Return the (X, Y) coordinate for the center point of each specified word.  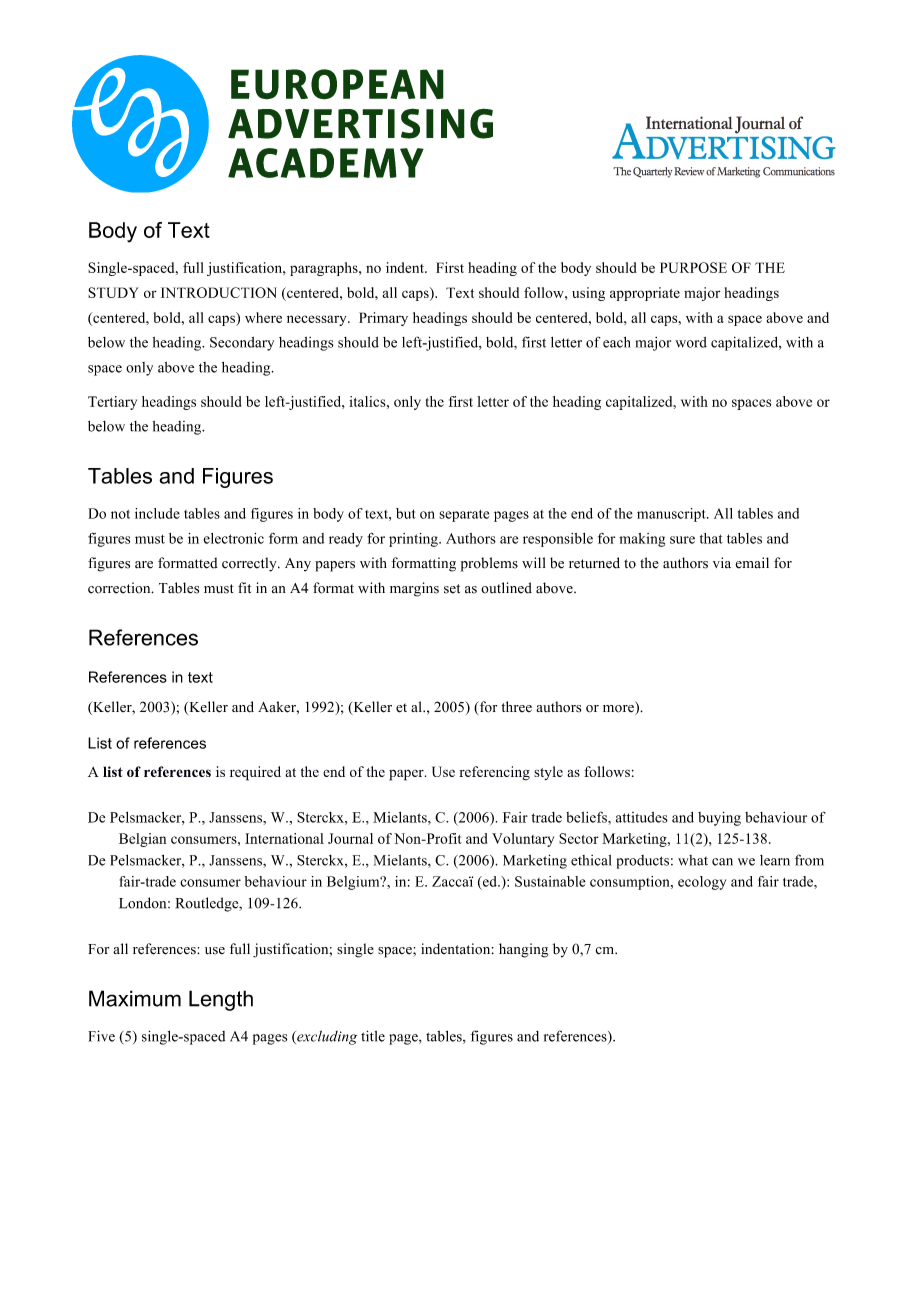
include (157, 513)
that (711, 538)
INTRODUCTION (219, 292)
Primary (383, 319)
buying (719, 819)
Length (221, 1000)
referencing (494, 773)
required (255, 773)
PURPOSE (693, 267)
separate (464, 516)
